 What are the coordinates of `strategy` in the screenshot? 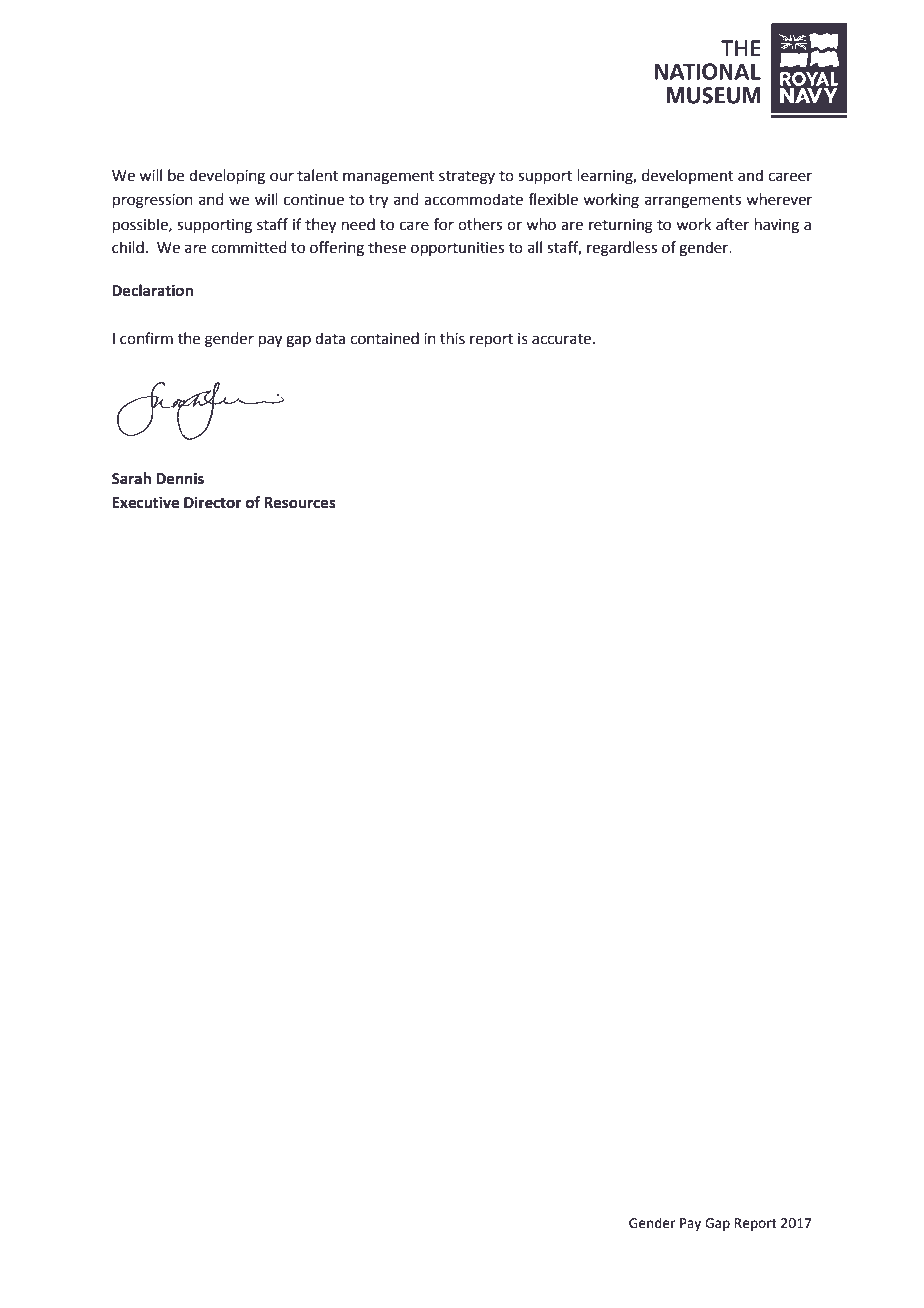 It's located at (467, 178).
